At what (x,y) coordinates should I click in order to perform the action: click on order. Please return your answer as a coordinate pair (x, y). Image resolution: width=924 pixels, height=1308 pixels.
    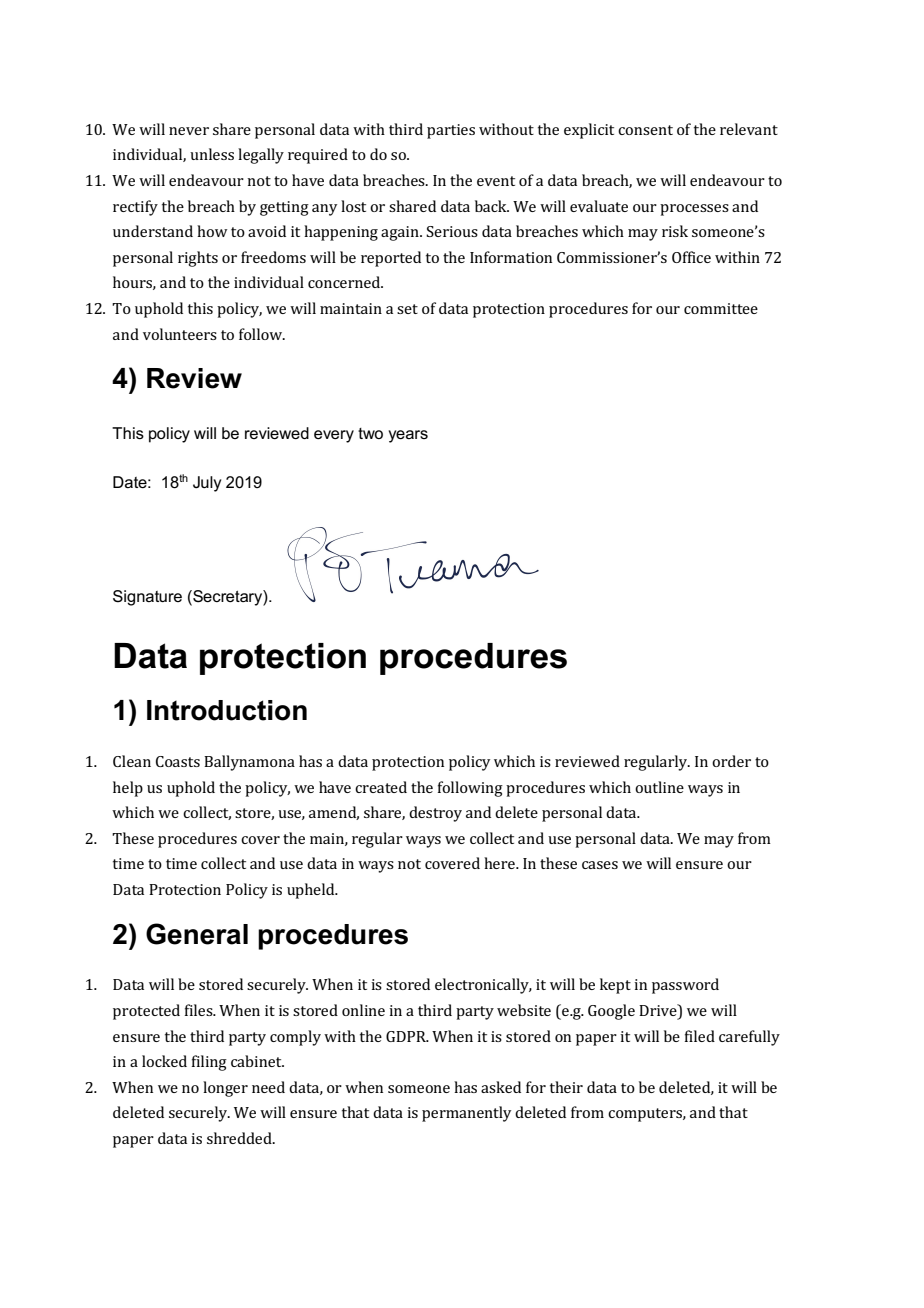
    Looking at the image, I should click on (731, 761).
